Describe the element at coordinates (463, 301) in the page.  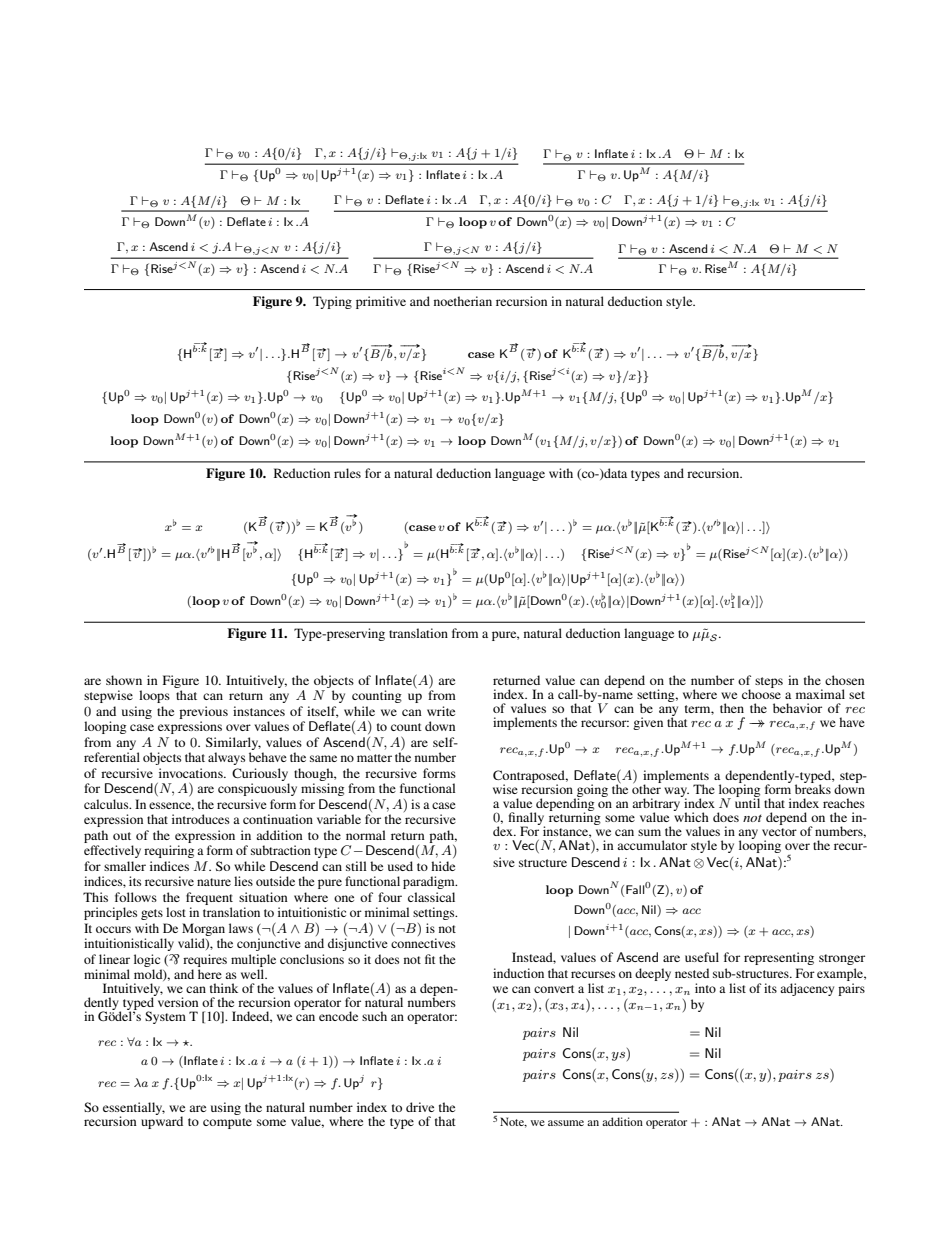
I see `noetherian` at that location.
